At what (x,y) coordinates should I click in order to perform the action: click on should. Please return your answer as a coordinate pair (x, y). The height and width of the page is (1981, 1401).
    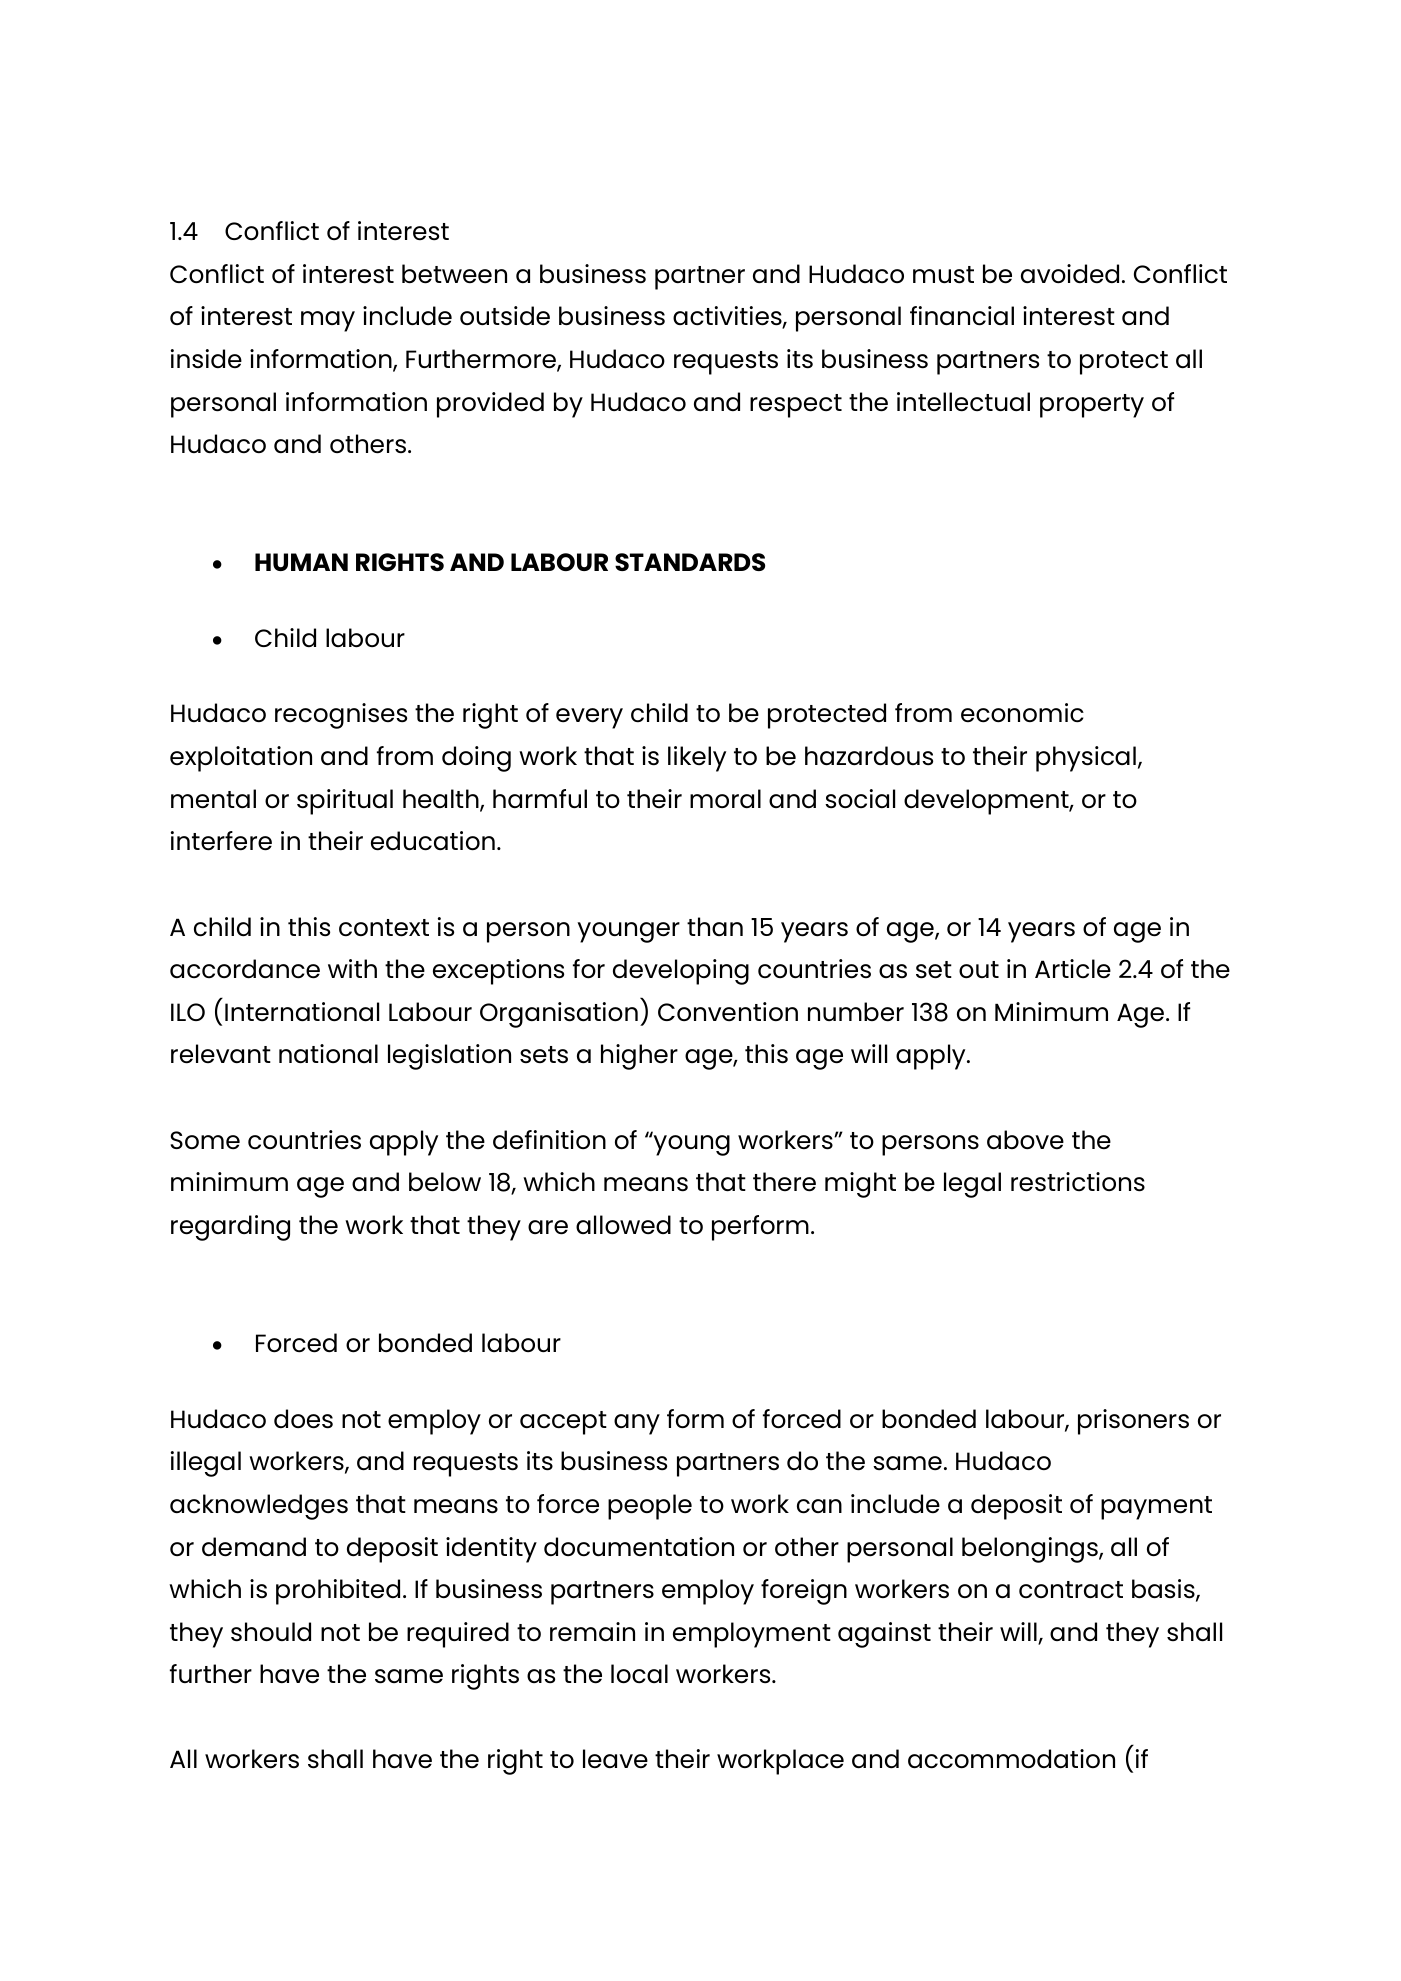
    Looking at the image, I should click on (271, 1632).
